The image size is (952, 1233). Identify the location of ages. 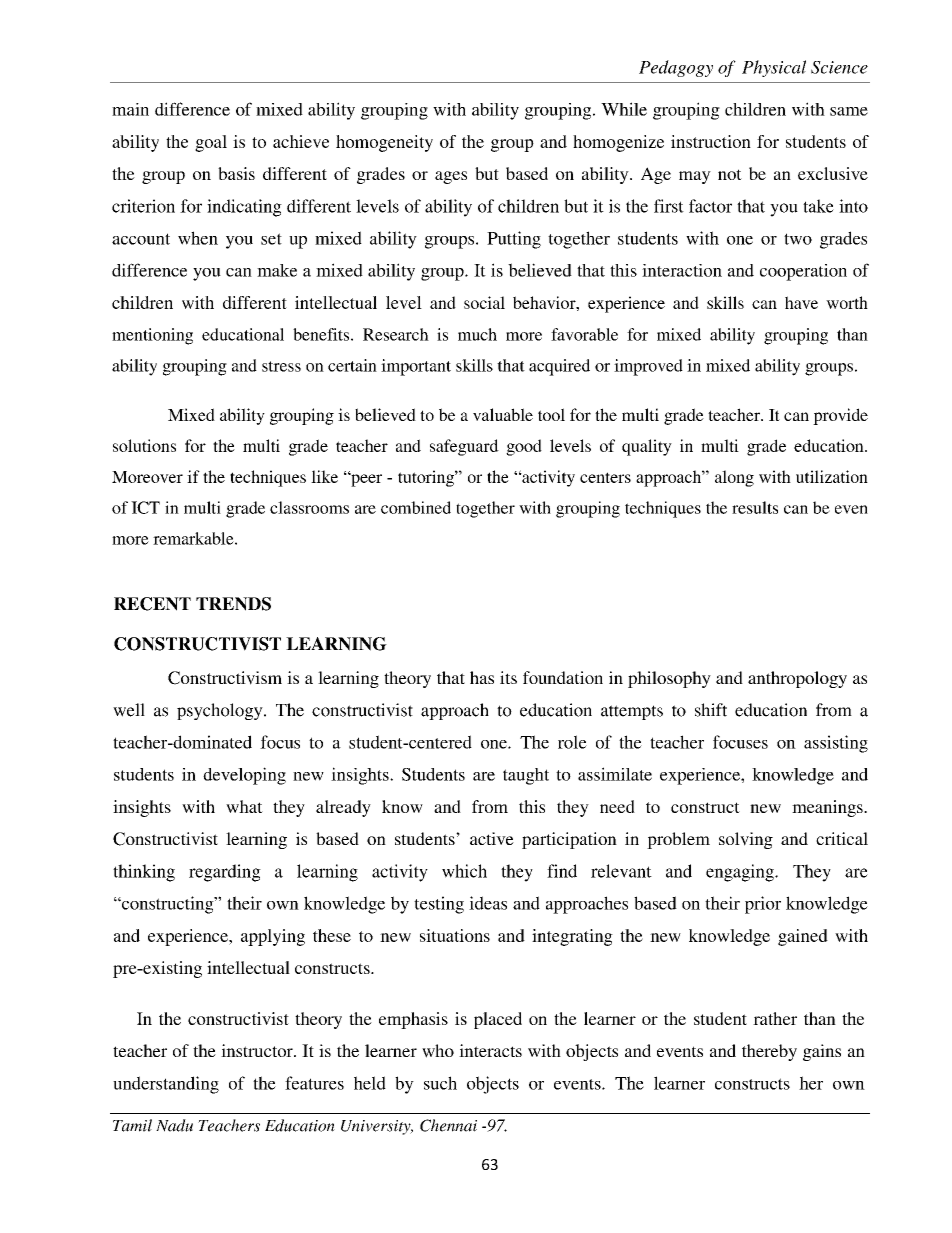
(451, 177).
